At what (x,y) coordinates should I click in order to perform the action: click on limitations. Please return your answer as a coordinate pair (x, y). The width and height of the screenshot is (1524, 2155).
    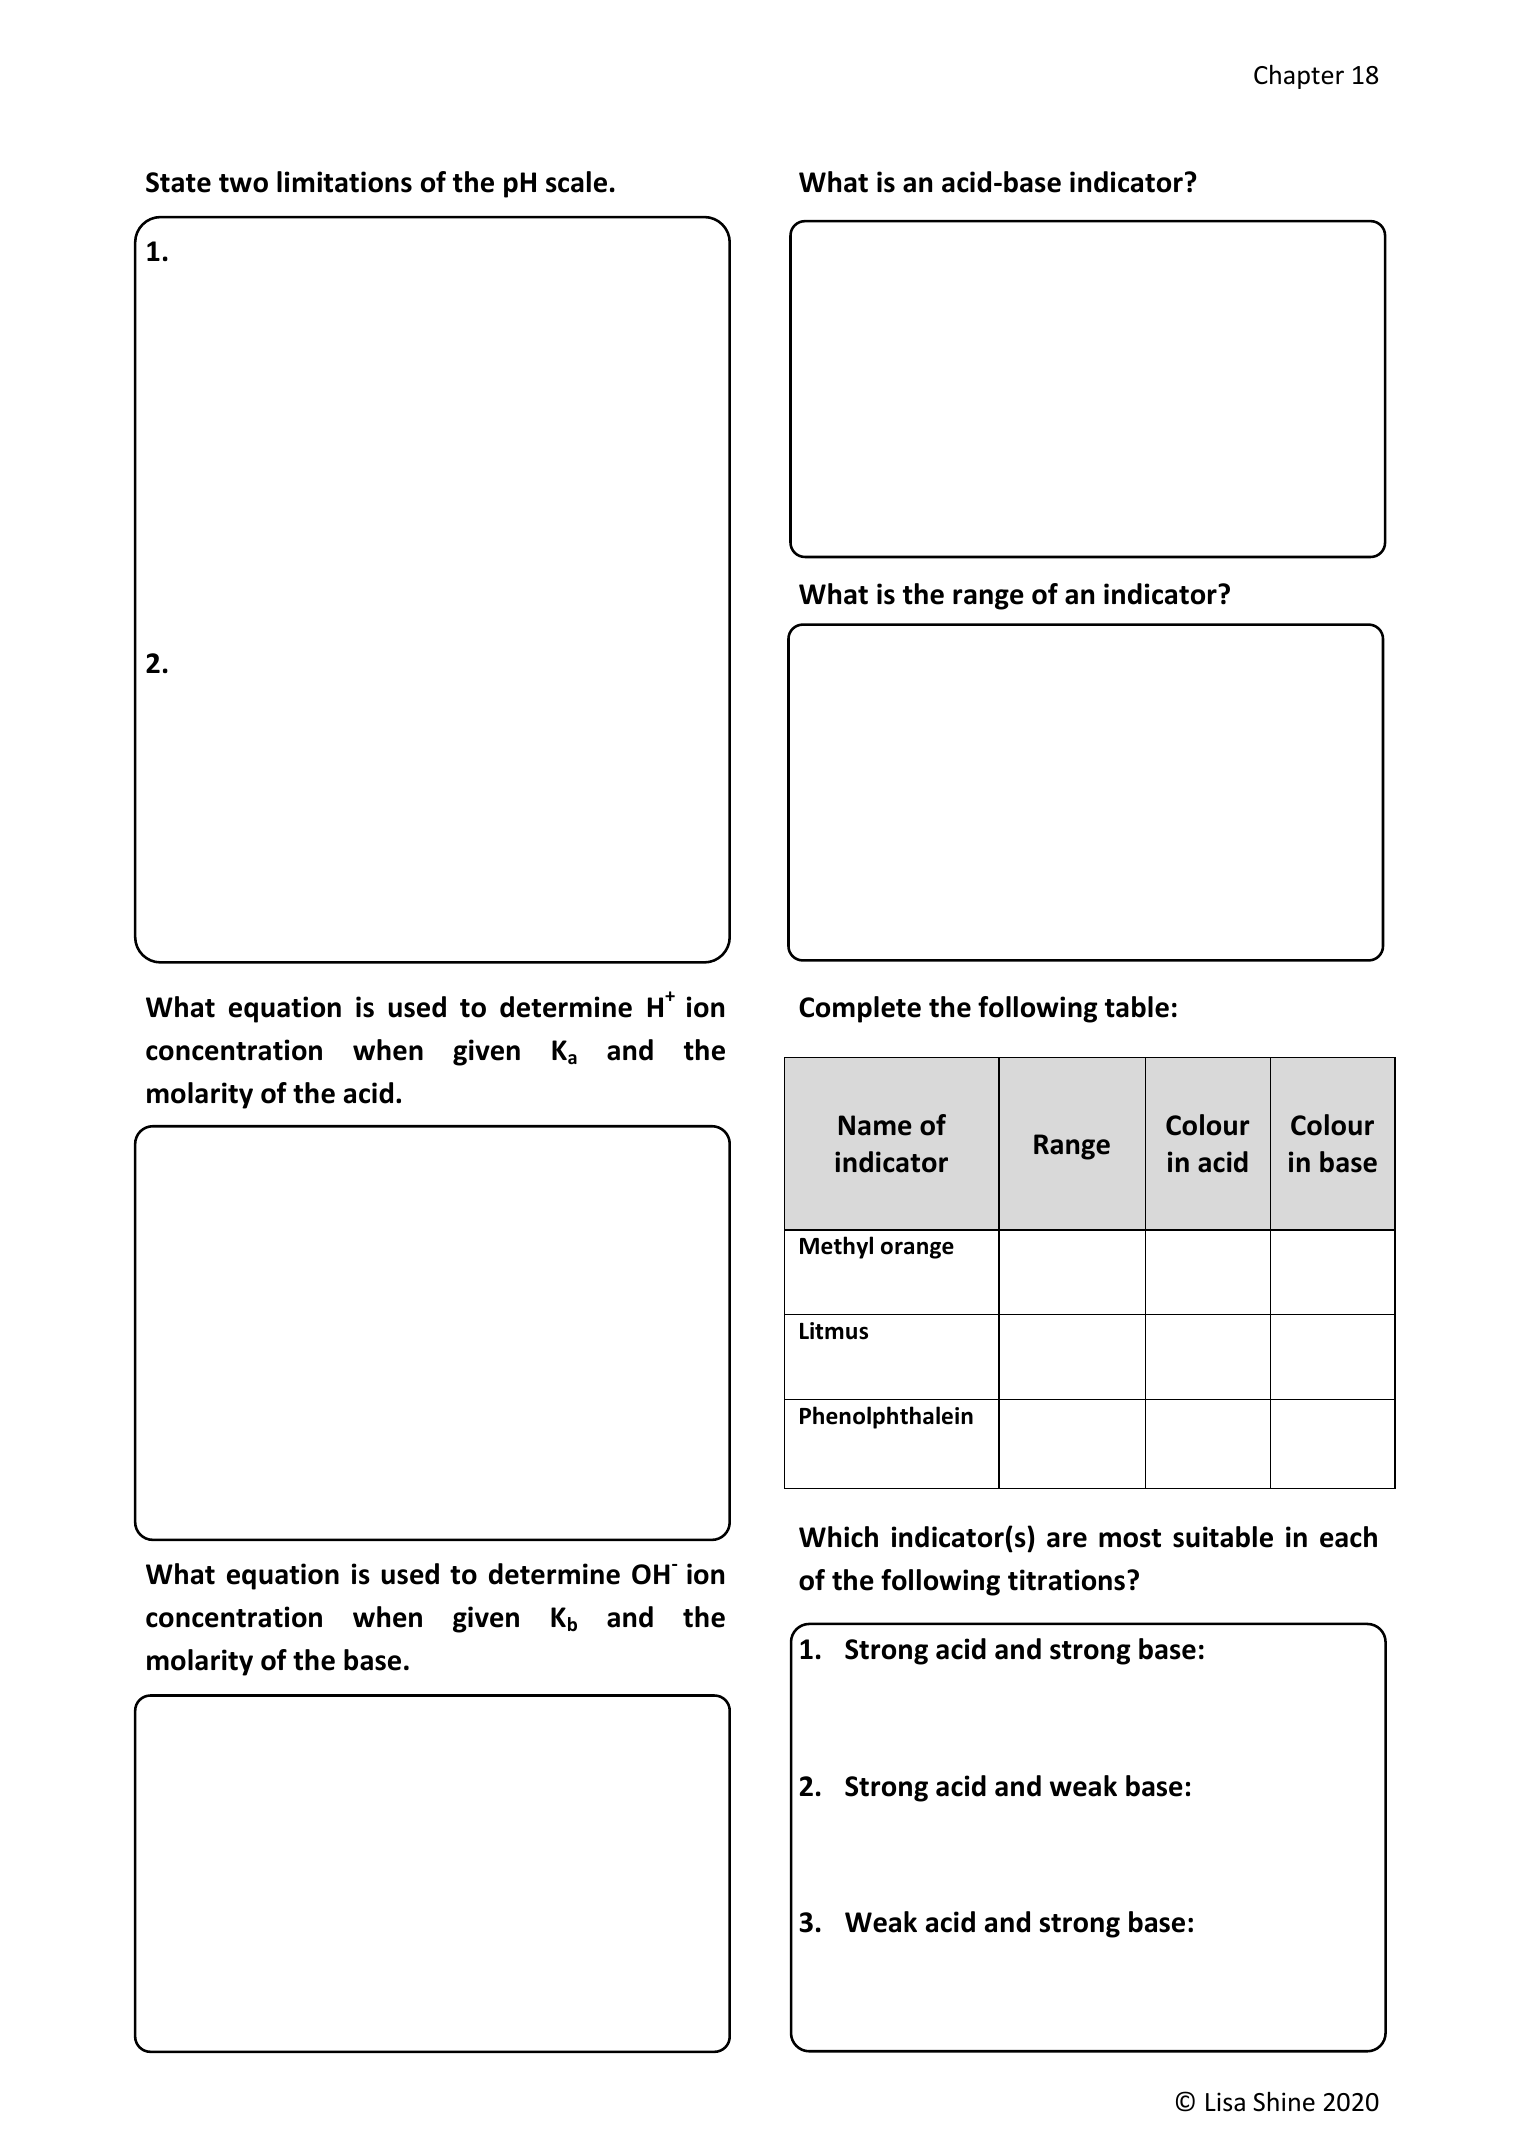
    Looking at the image, I should click on (344, 182).
